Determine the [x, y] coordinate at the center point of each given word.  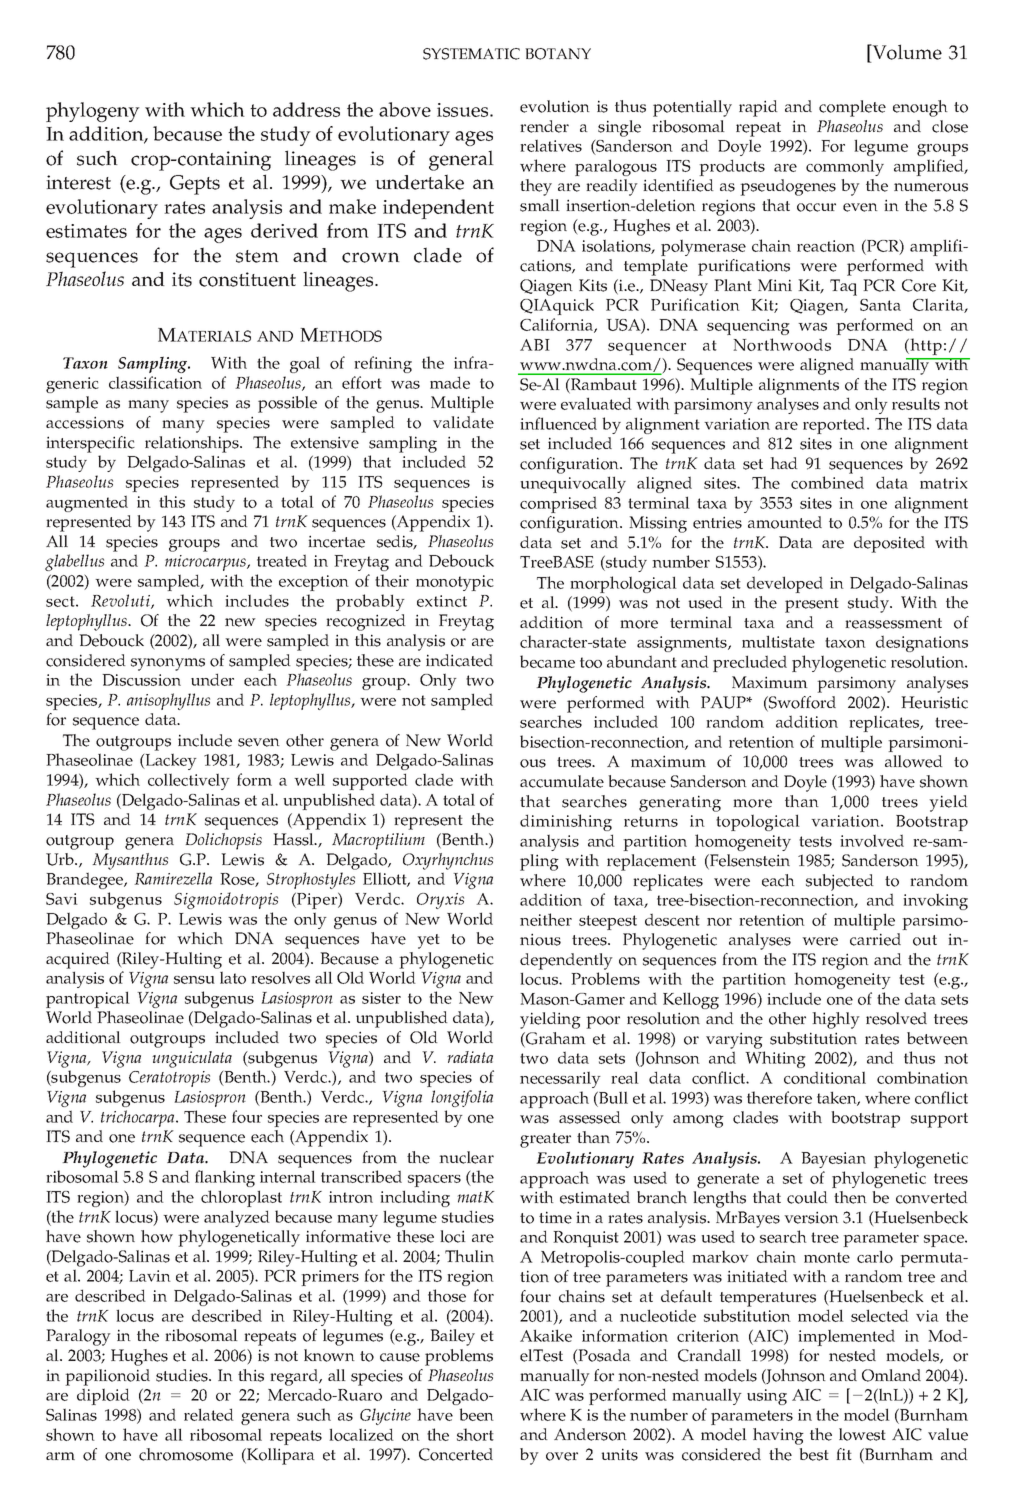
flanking [225, 1178]
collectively [189, 781]
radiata [470, 1057]
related [209, 1414]
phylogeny [93, 112]
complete [852, 108]
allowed [914, 761]
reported [835, 425]
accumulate [562, 781]
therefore [779, 1097]
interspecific [90, 444]
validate [463, 422]
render [544, 126]
